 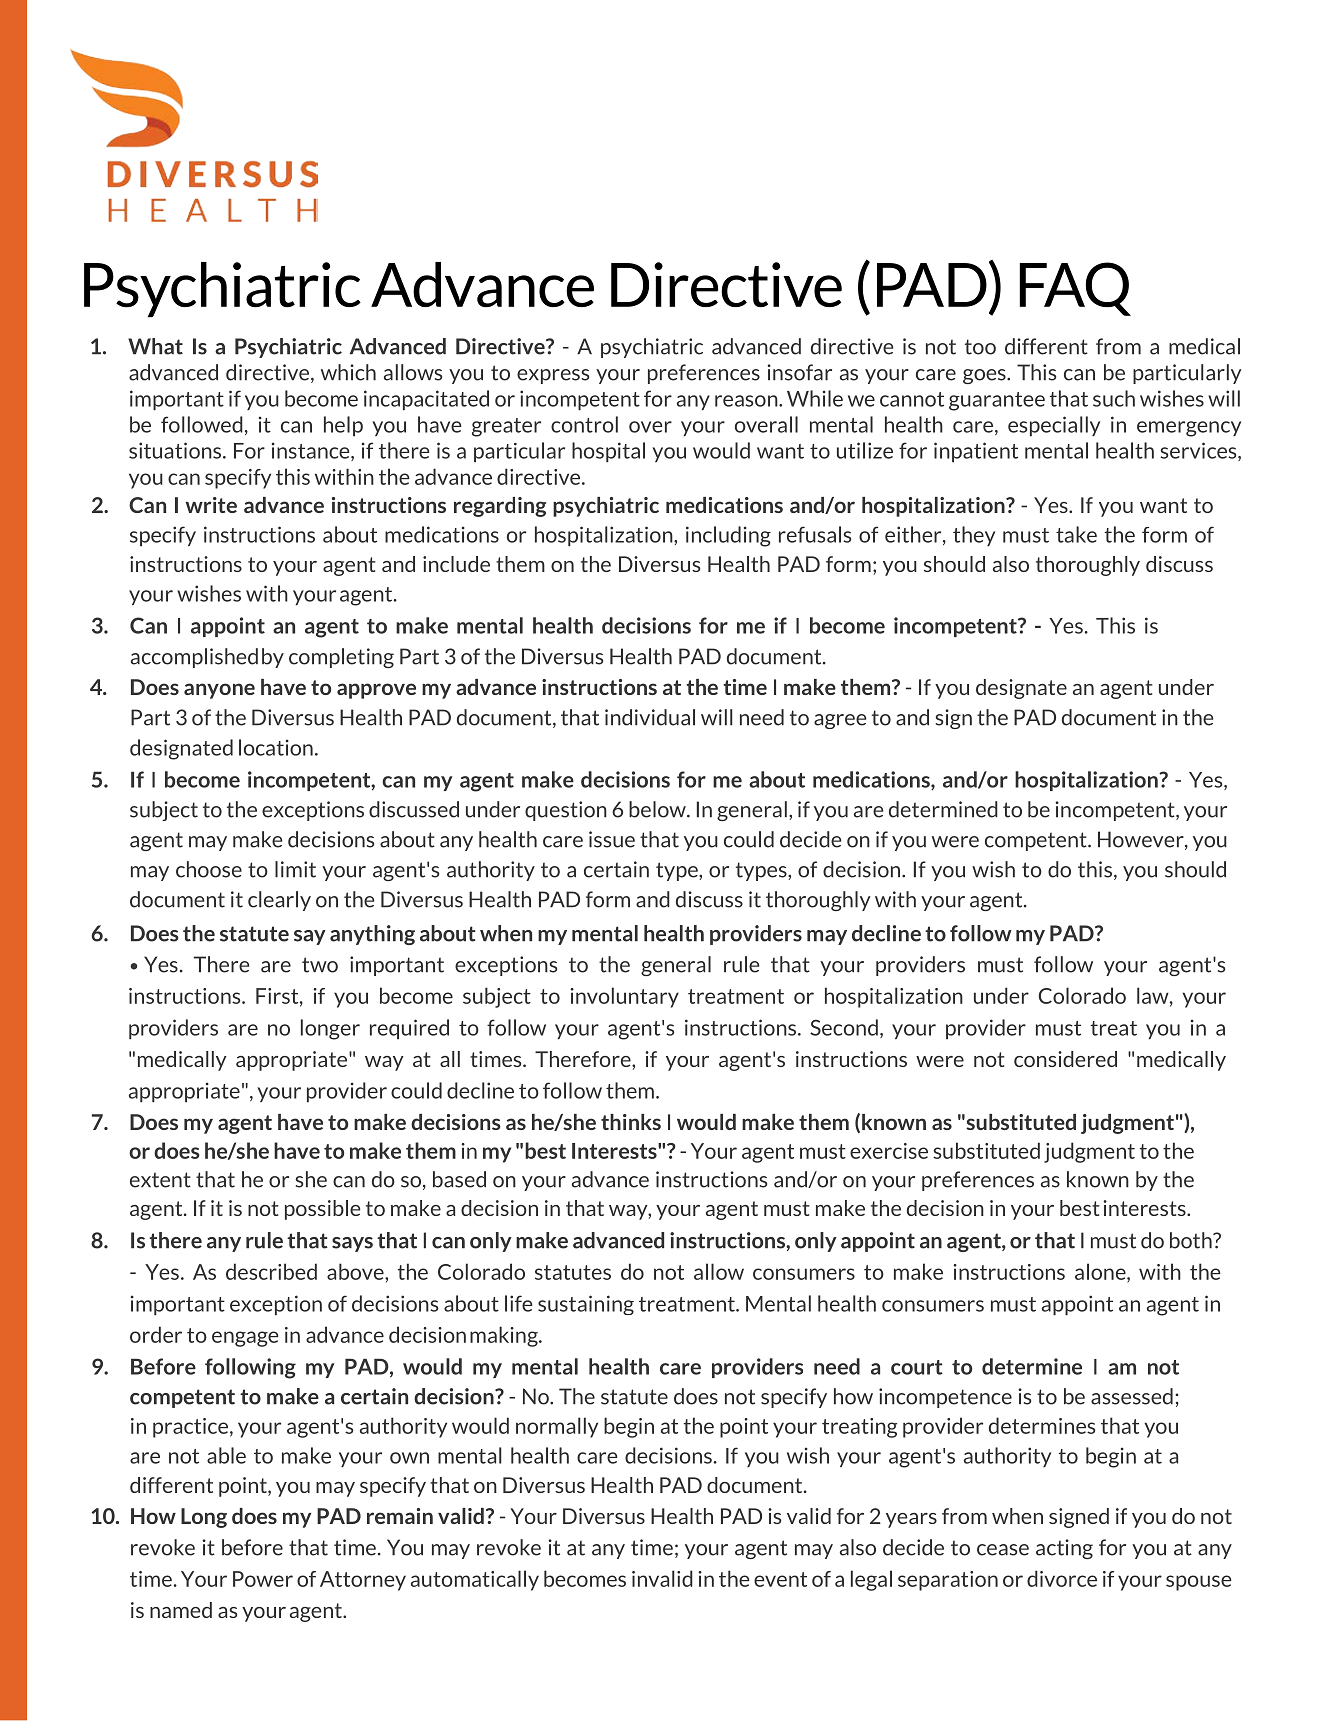 I want to click on considered, so click(x=1065, y=1059).
